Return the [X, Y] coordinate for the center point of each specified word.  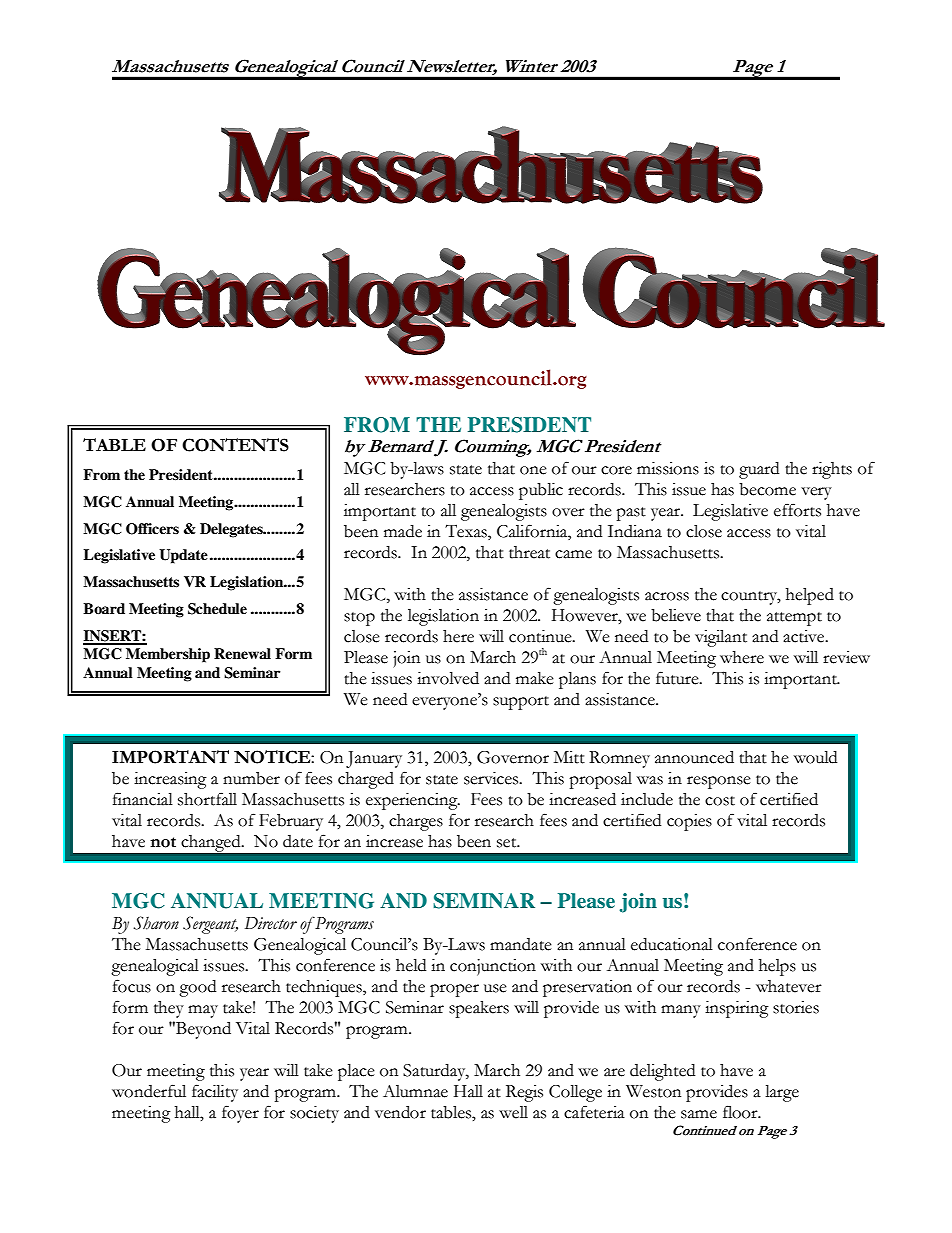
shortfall [207, 799]
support [521, 703]
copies [689, 822]
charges [416, 822]
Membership [168, 655]
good [197, 988]
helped [810, 596]
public [541, 491]
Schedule [217, 609]
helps [777, 967]
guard [759, 470]
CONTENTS [235, 445]
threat [529, 552]
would [815, 757]
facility [215, 1093]
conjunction [493, 967]
